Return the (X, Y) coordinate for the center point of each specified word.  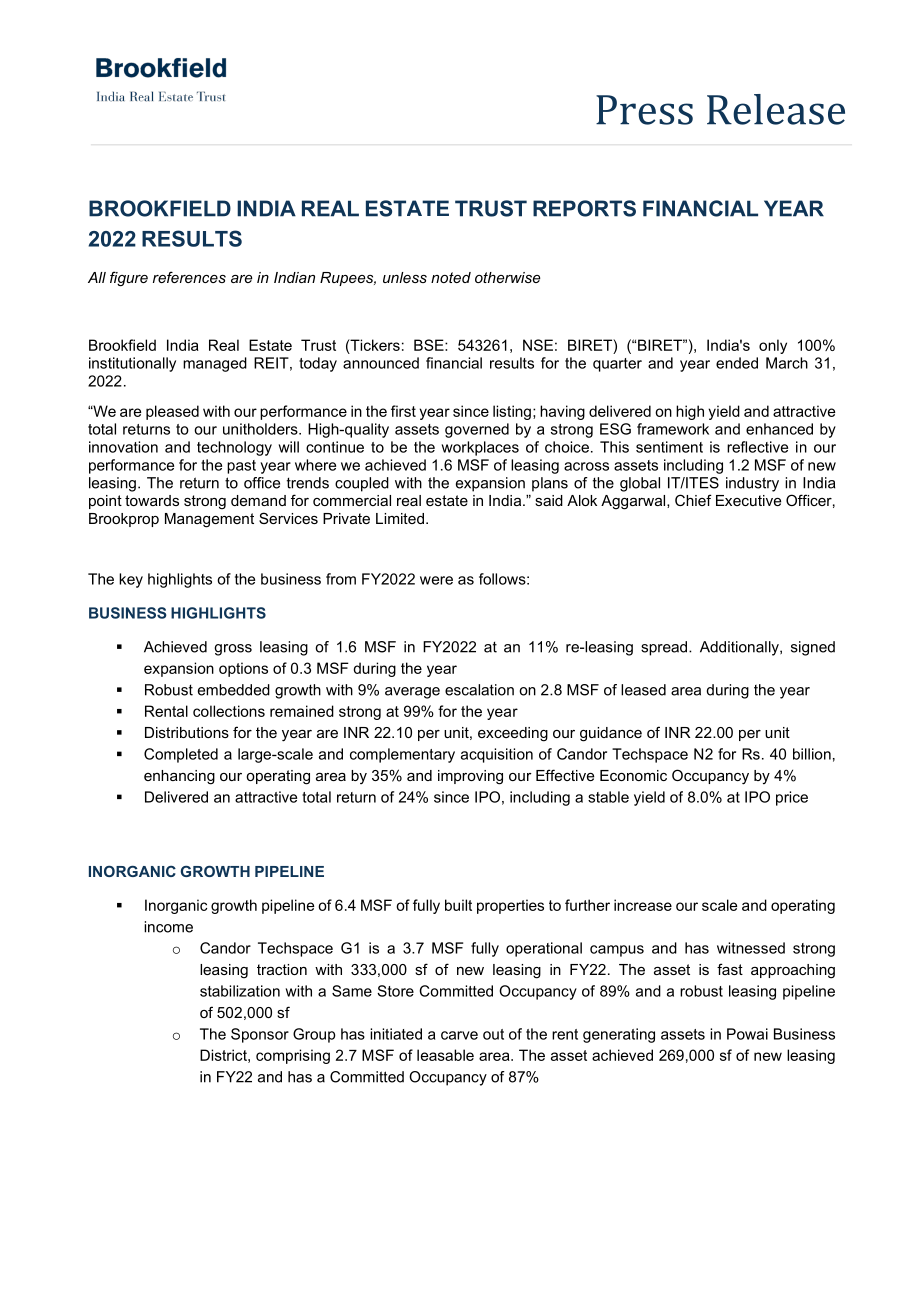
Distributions (187, 732)
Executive (748, 500)
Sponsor (260, 1035)
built (458, 905)
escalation (479, 690)
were (436, 580)
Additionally (740, 648)
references (189, 277)
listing (512, 412)
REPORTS (584, 208)
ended (737, 363)
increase (643, 905)
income (168, 927)
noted (451, 277)
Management (209, 520)
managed (215, 364)
